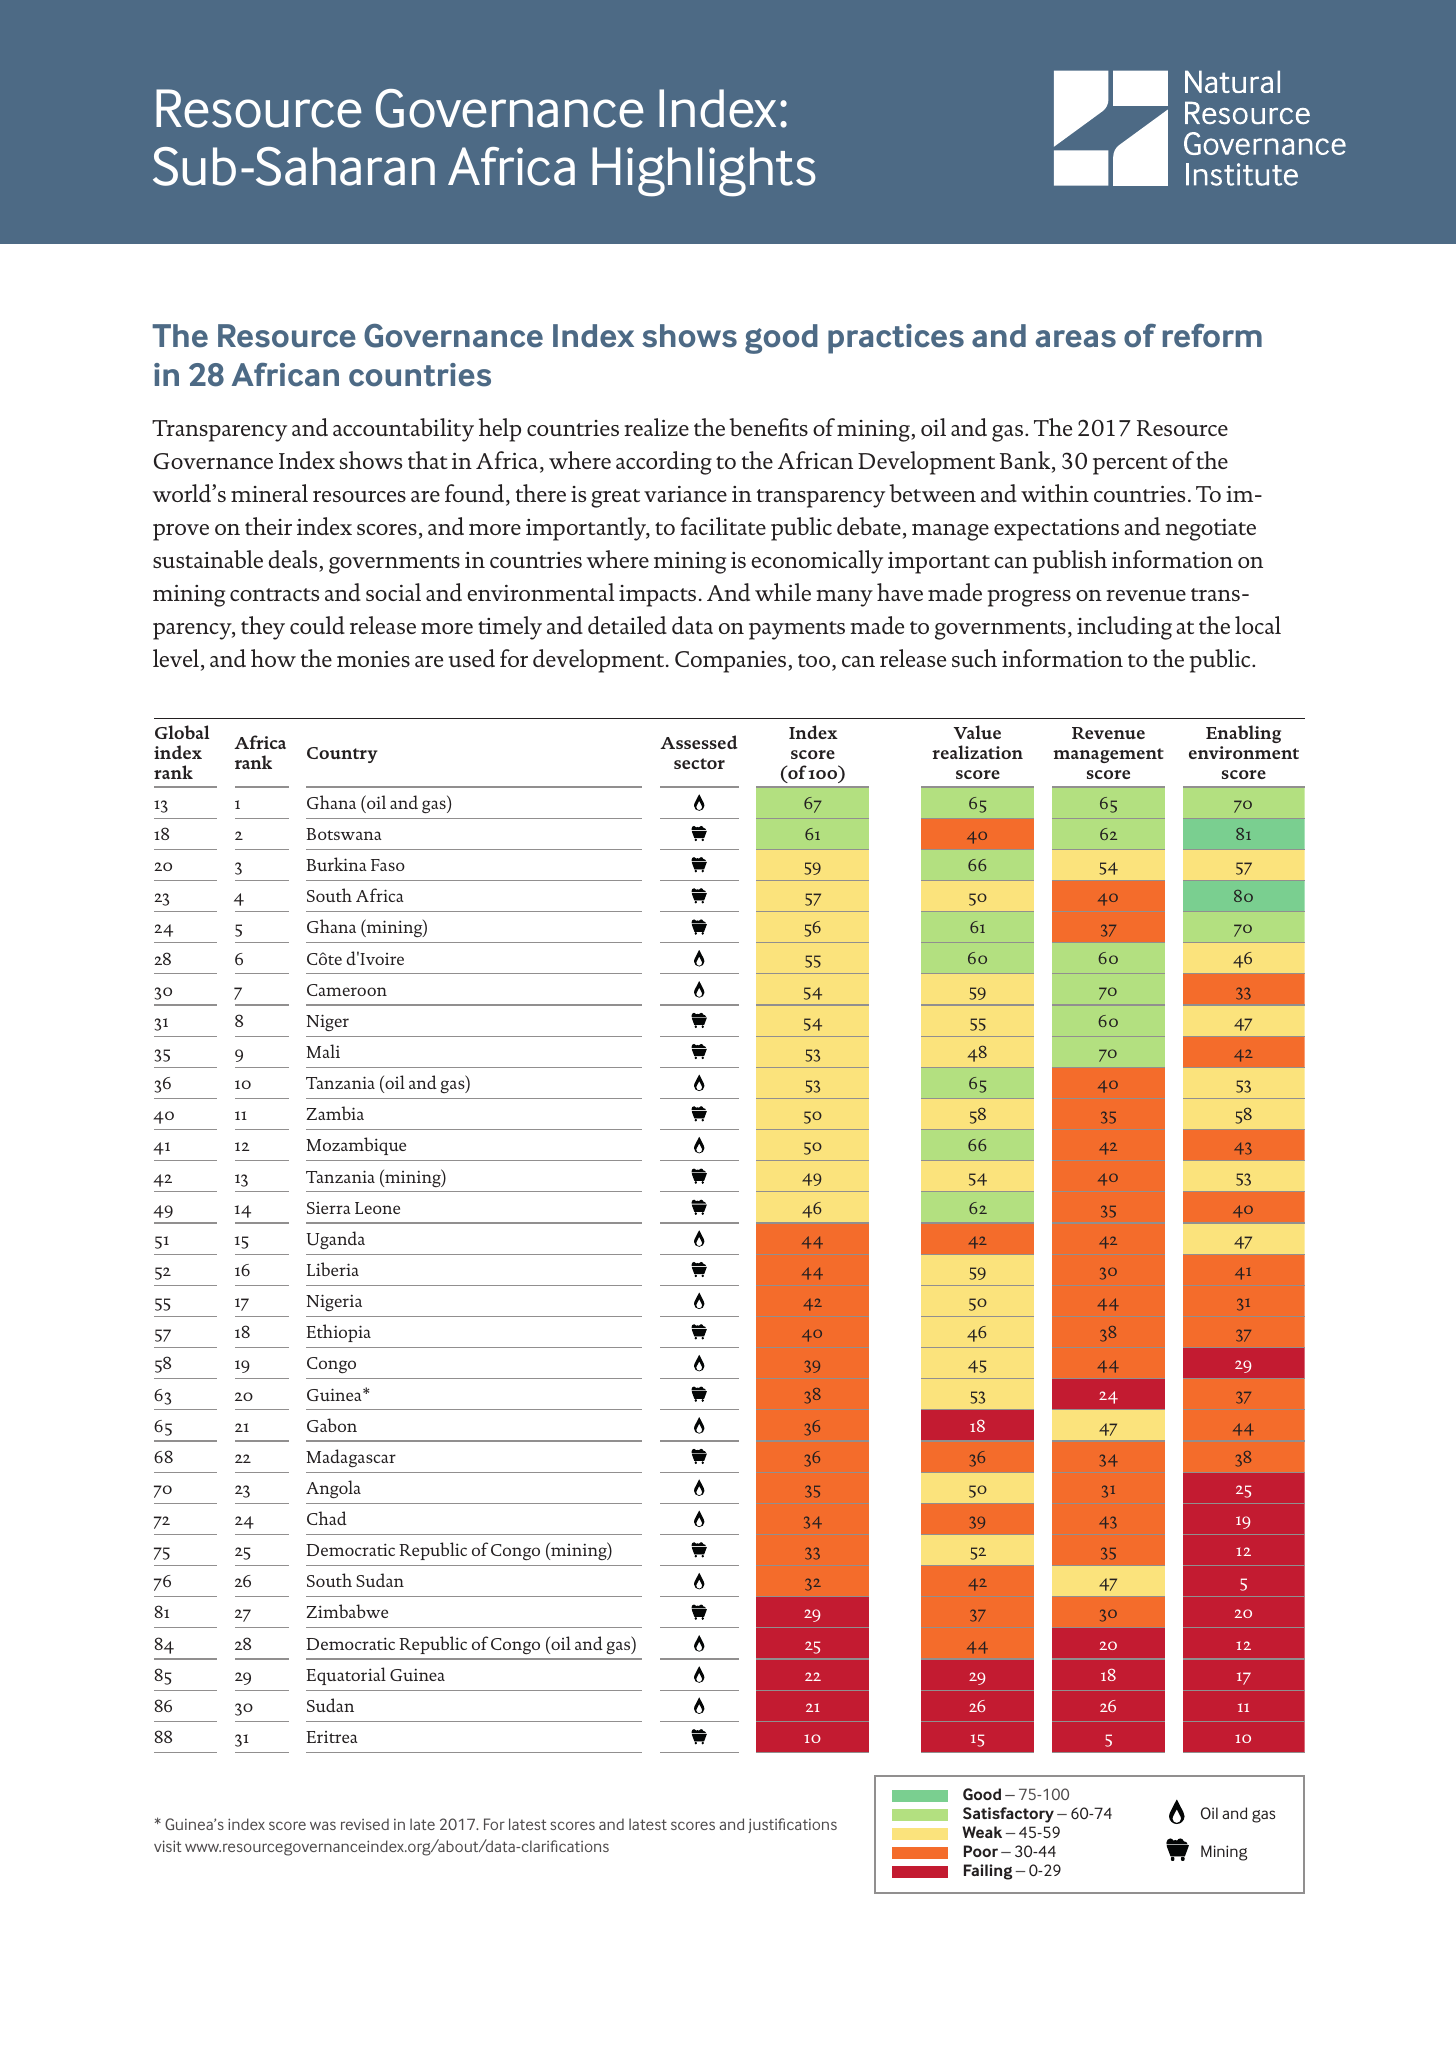 This screenshot has width=1456, height=2060. What do you see at coordinates (1243, 734) in the screenshot?
I see `Enabling` at bounding box center [1243, 734].
